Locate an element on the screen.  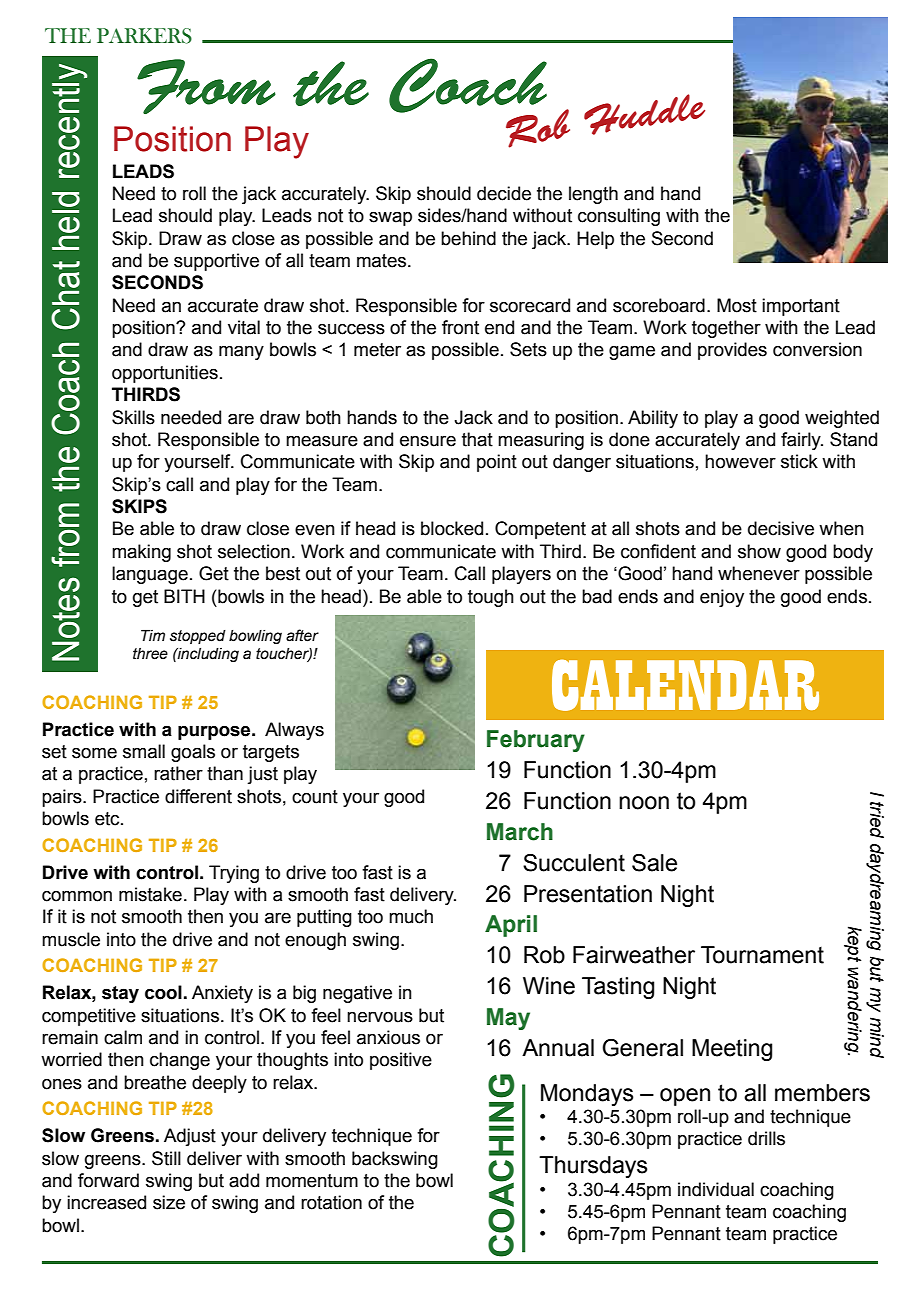
PARKERS is located at coordinates (144, 36).
